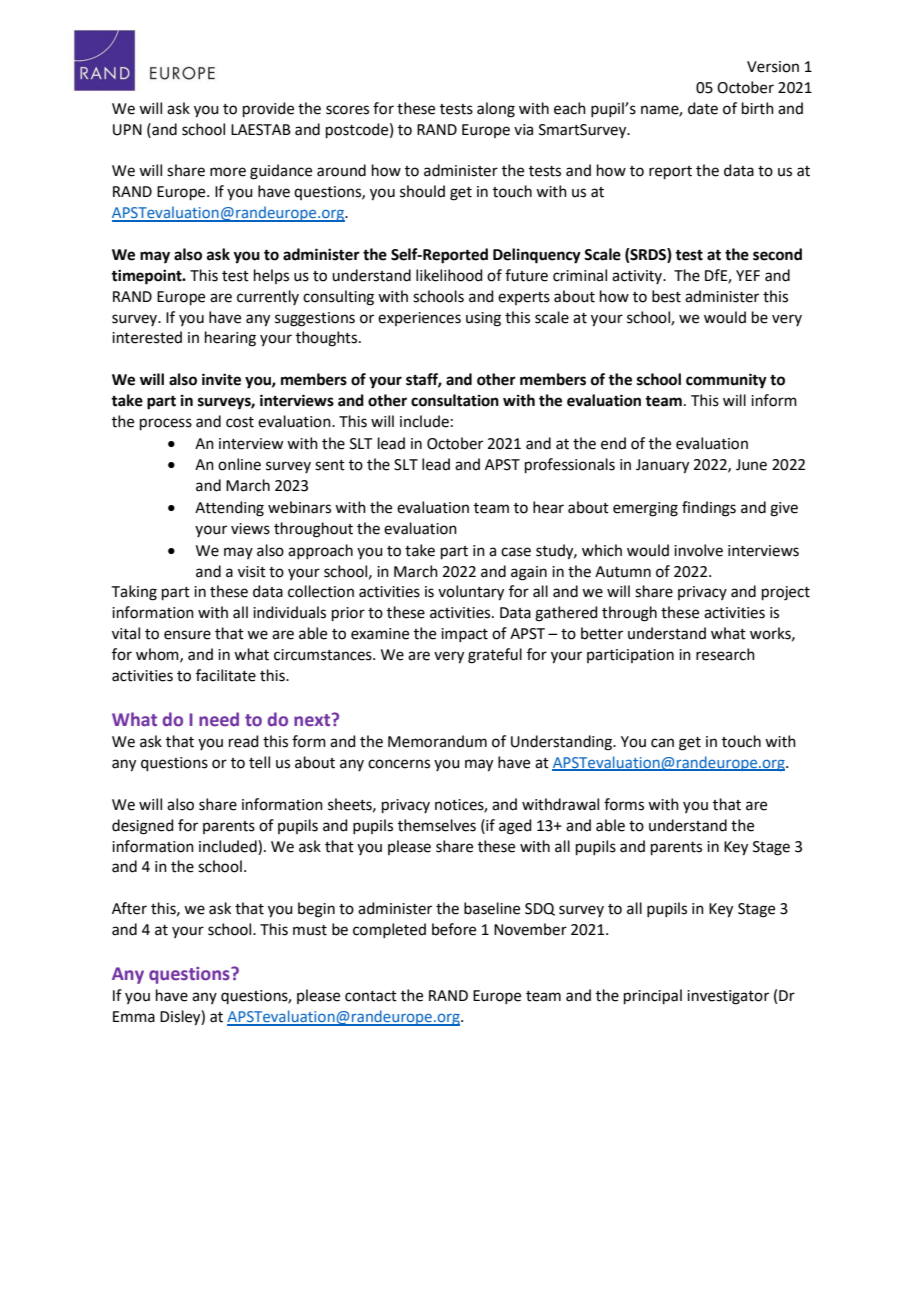 This image has height=1308, width=924. What do you see at coordinates (134, 1017) in the image?
I see `Emma` at bounding box center [134, 1017].
